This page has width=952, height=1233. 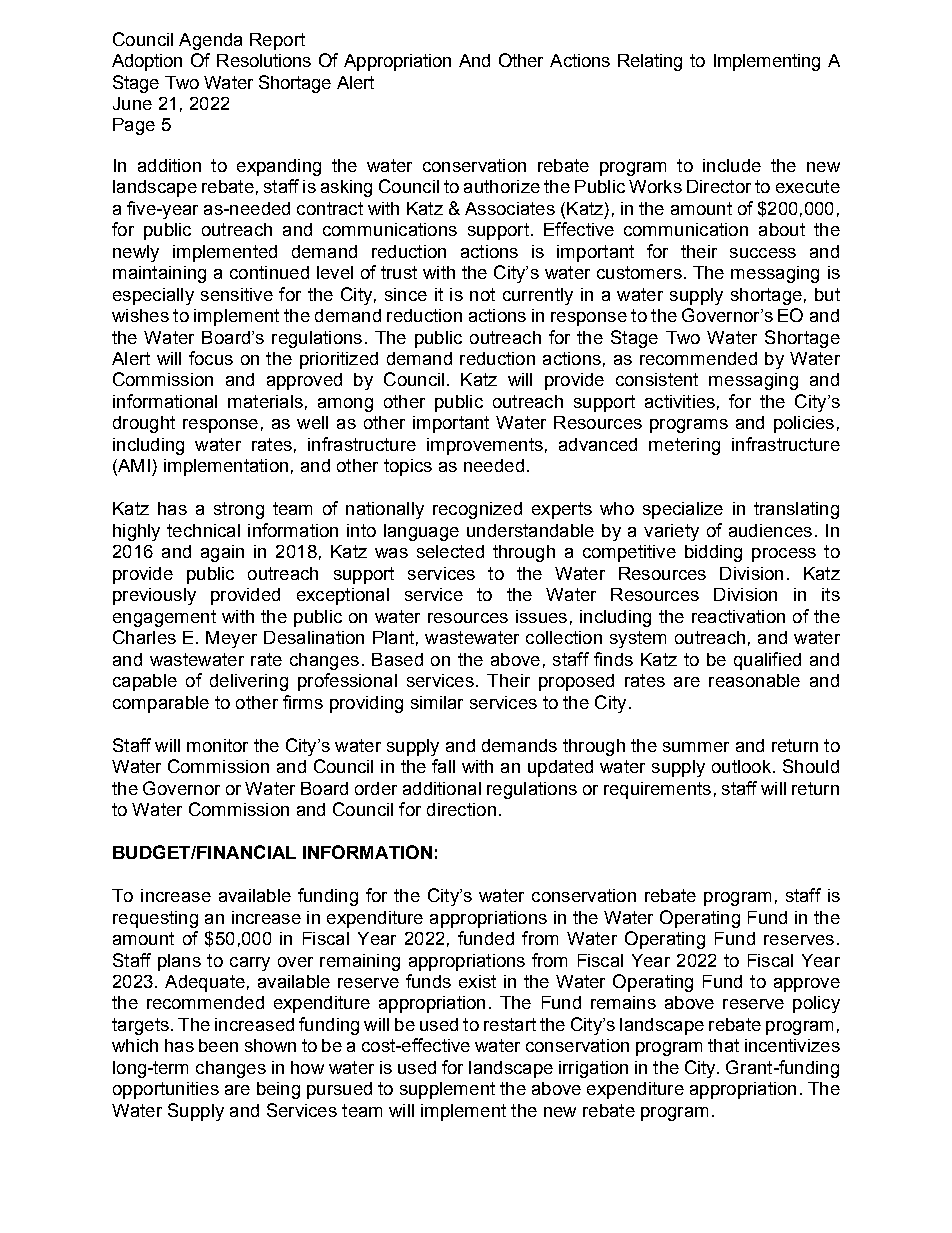 I want to click on that, so click(x=723, y=1045).
